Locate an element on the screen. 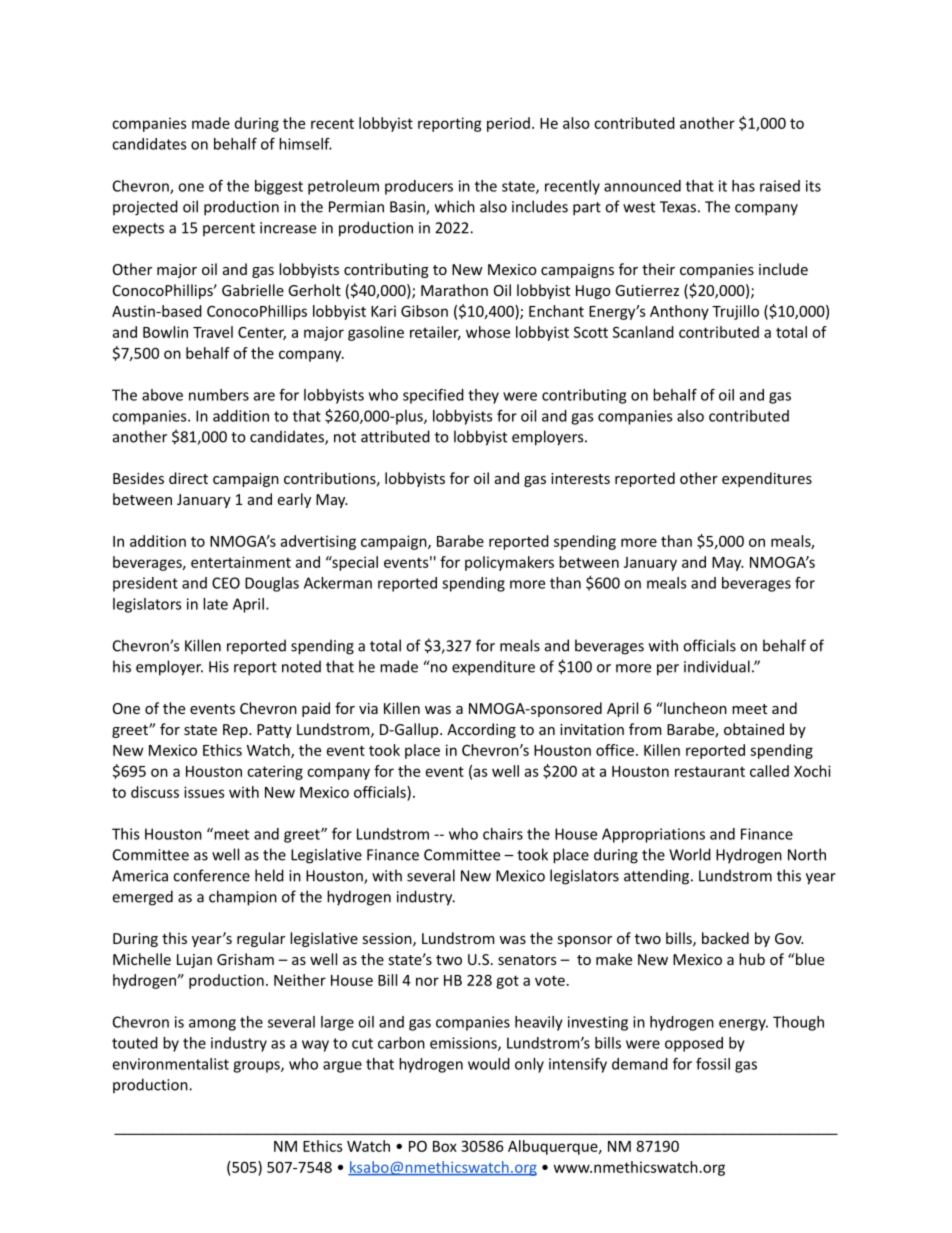 This screenshot has height=1233, width=952. attributed is located at coordinates (395, 436).
